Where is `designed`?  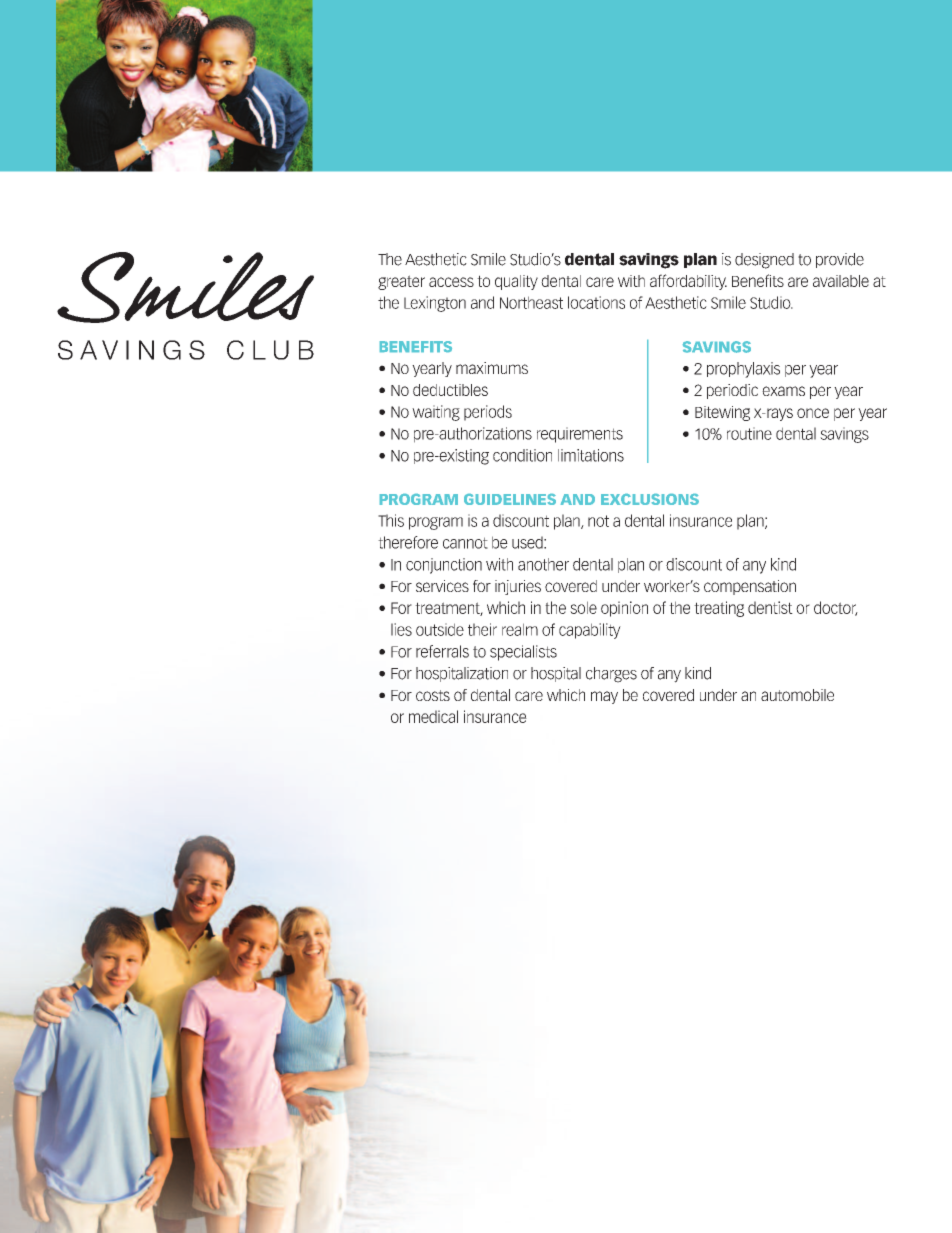
designed is located at coordinates (764, 261).
